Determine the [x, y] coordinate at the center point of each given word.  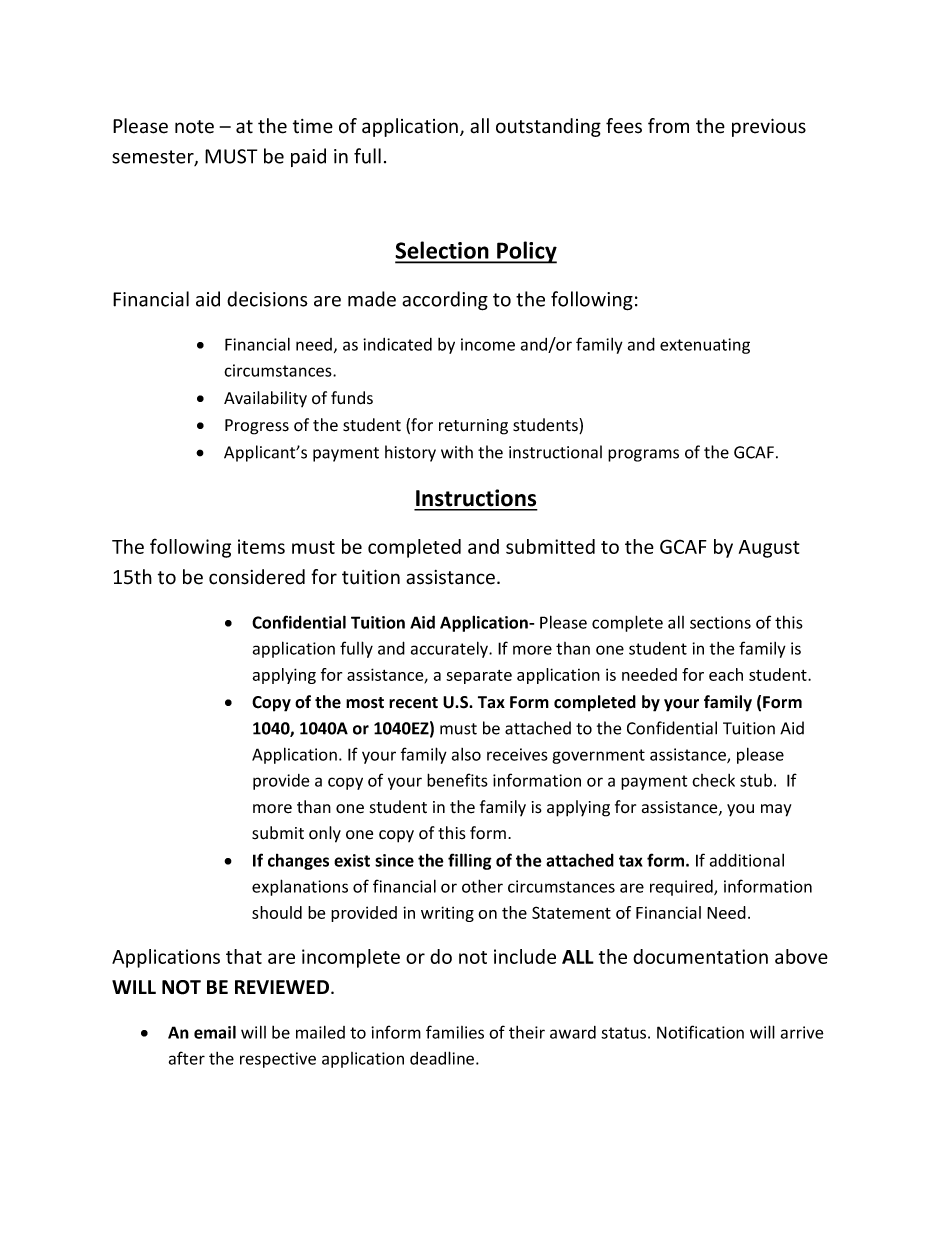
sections [720, 622]
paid [308, 157]
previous [769, 127]
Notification [700, 1032]
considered [257, 577]
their [527, 1032]
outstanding [548, 127]
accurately [451, 649]
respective [278, 1060]
